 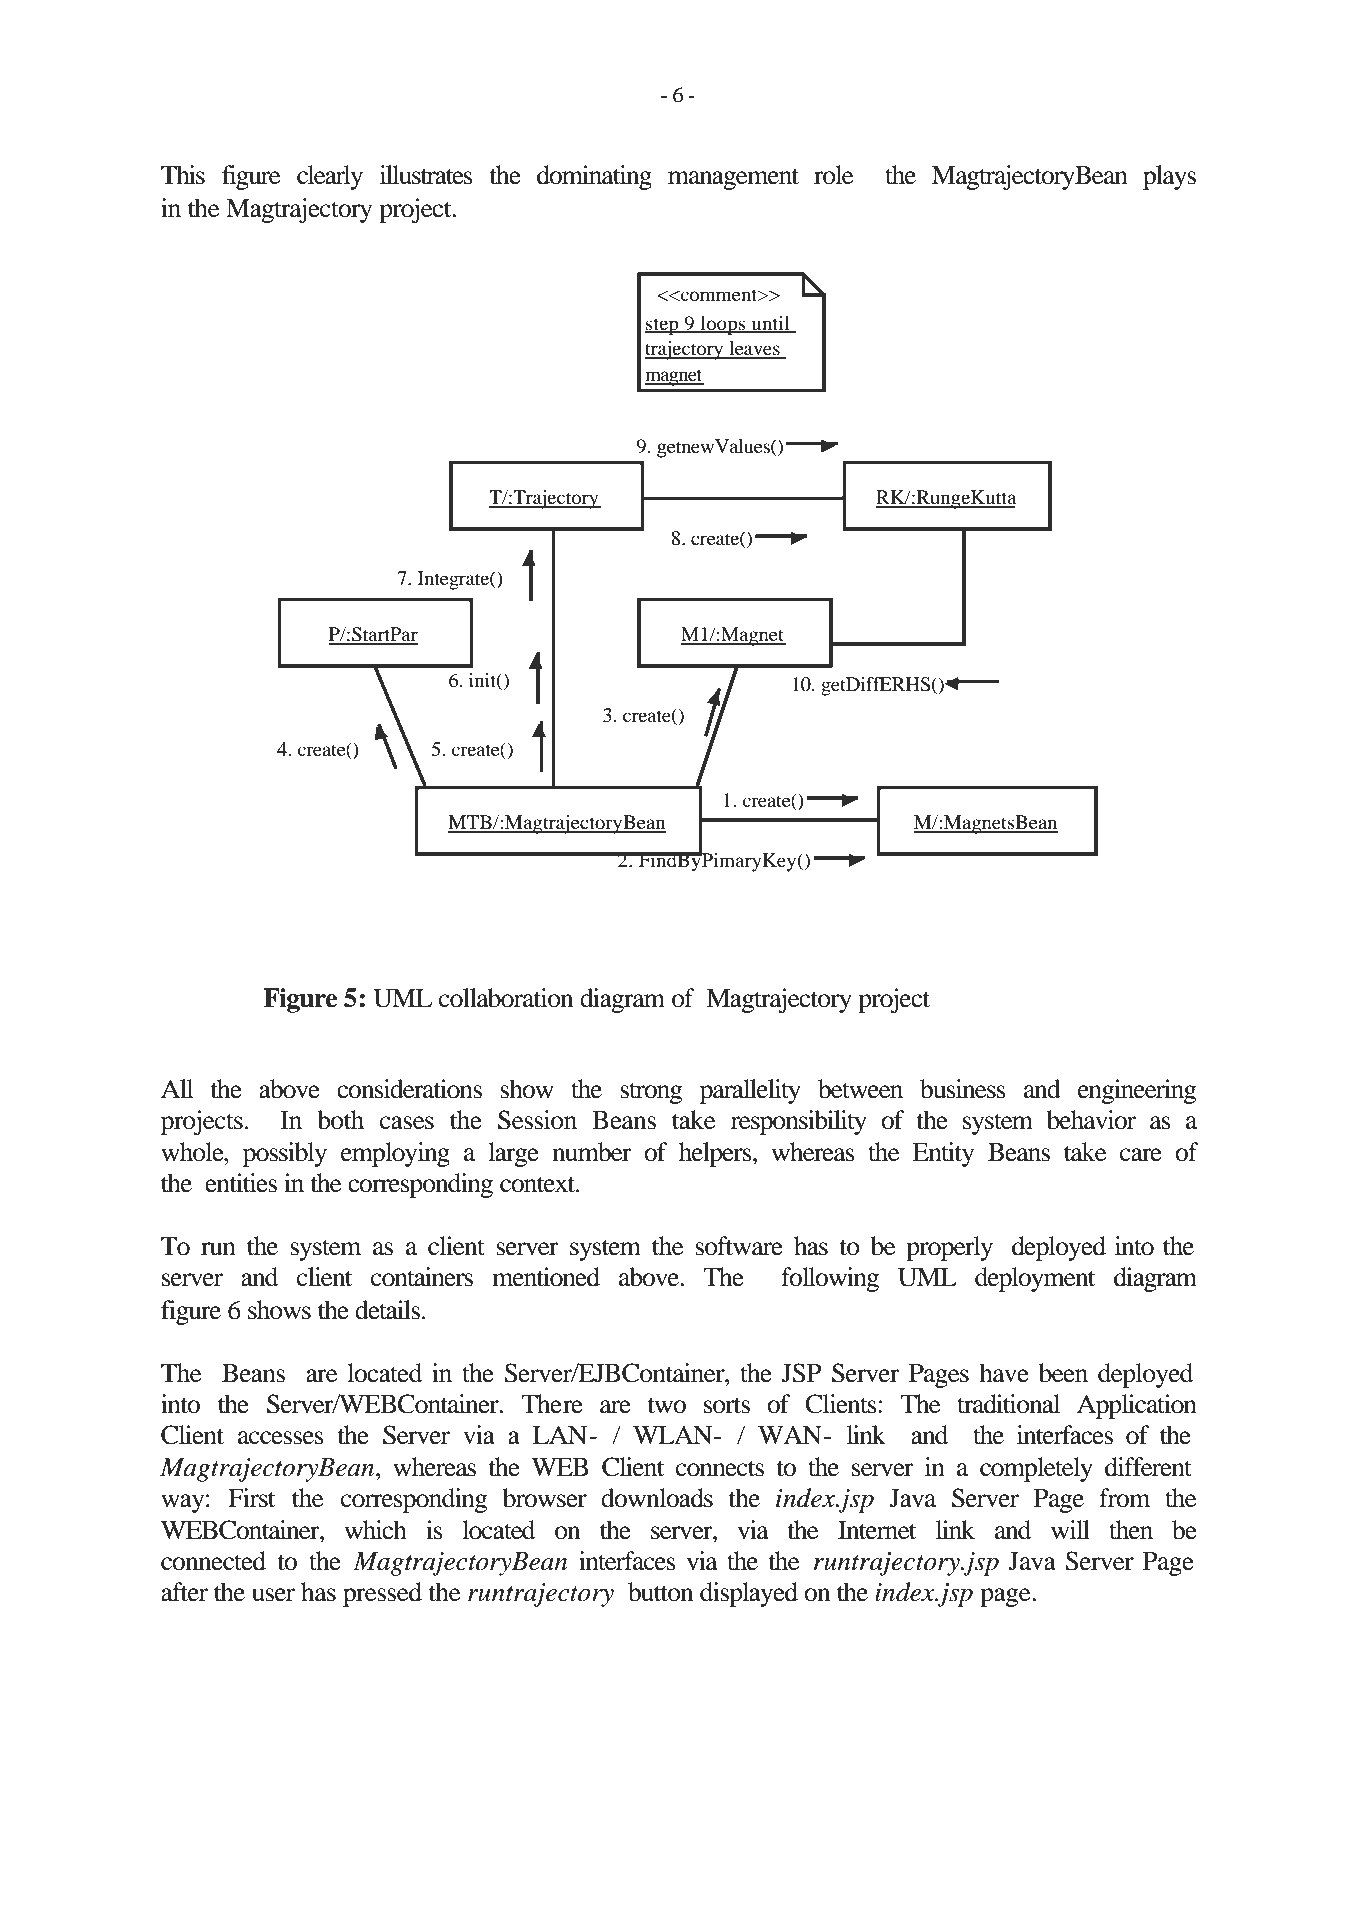 What do you see at coordinates (1035, 1279) in the document?
I see `deployment` at bounding box center [1035, 1279].
